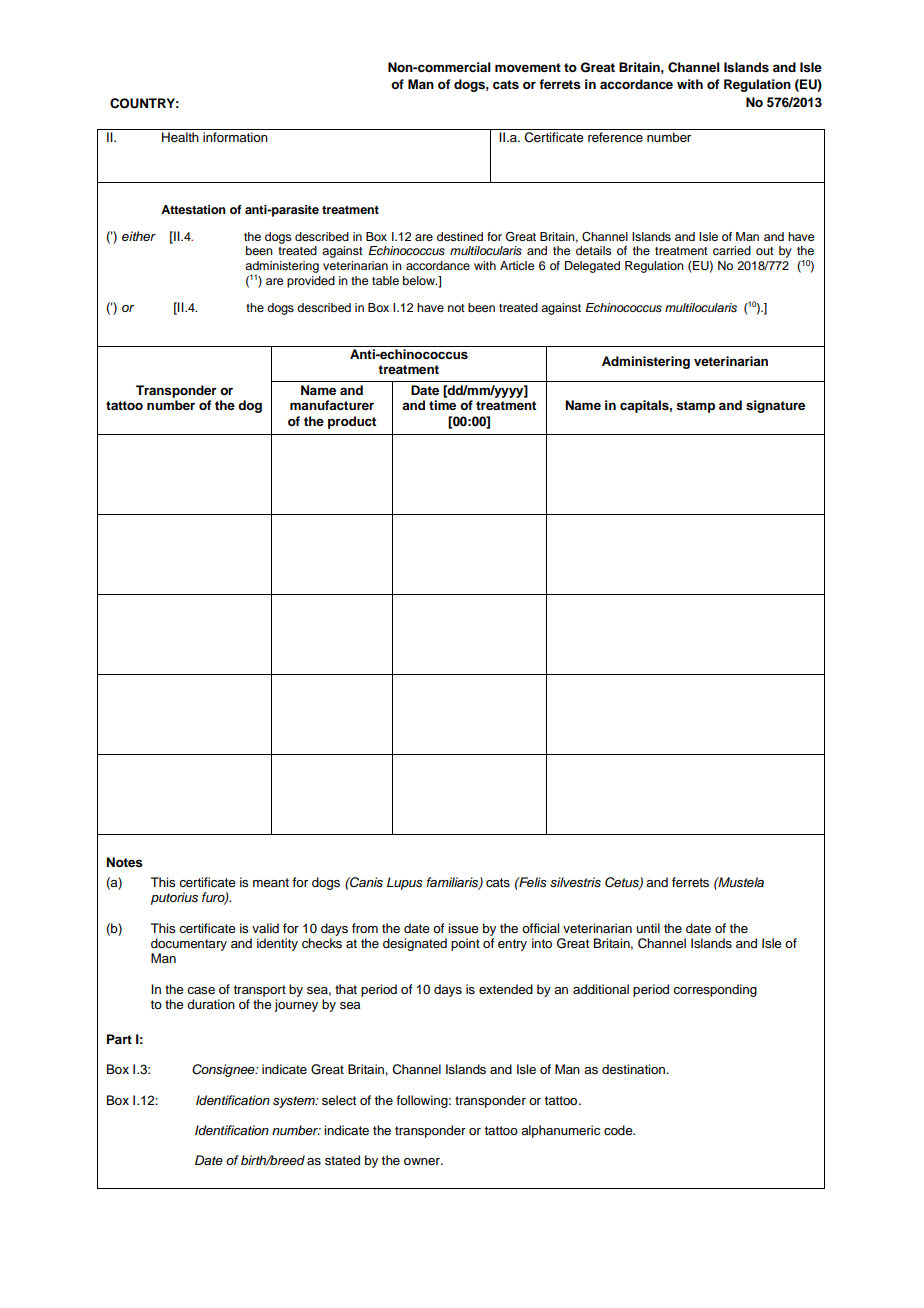 The image size is (924, 1308). What do you see at coordinates (695, 407) in the document?
I see `stamp` at bounding box center [695, 407].
